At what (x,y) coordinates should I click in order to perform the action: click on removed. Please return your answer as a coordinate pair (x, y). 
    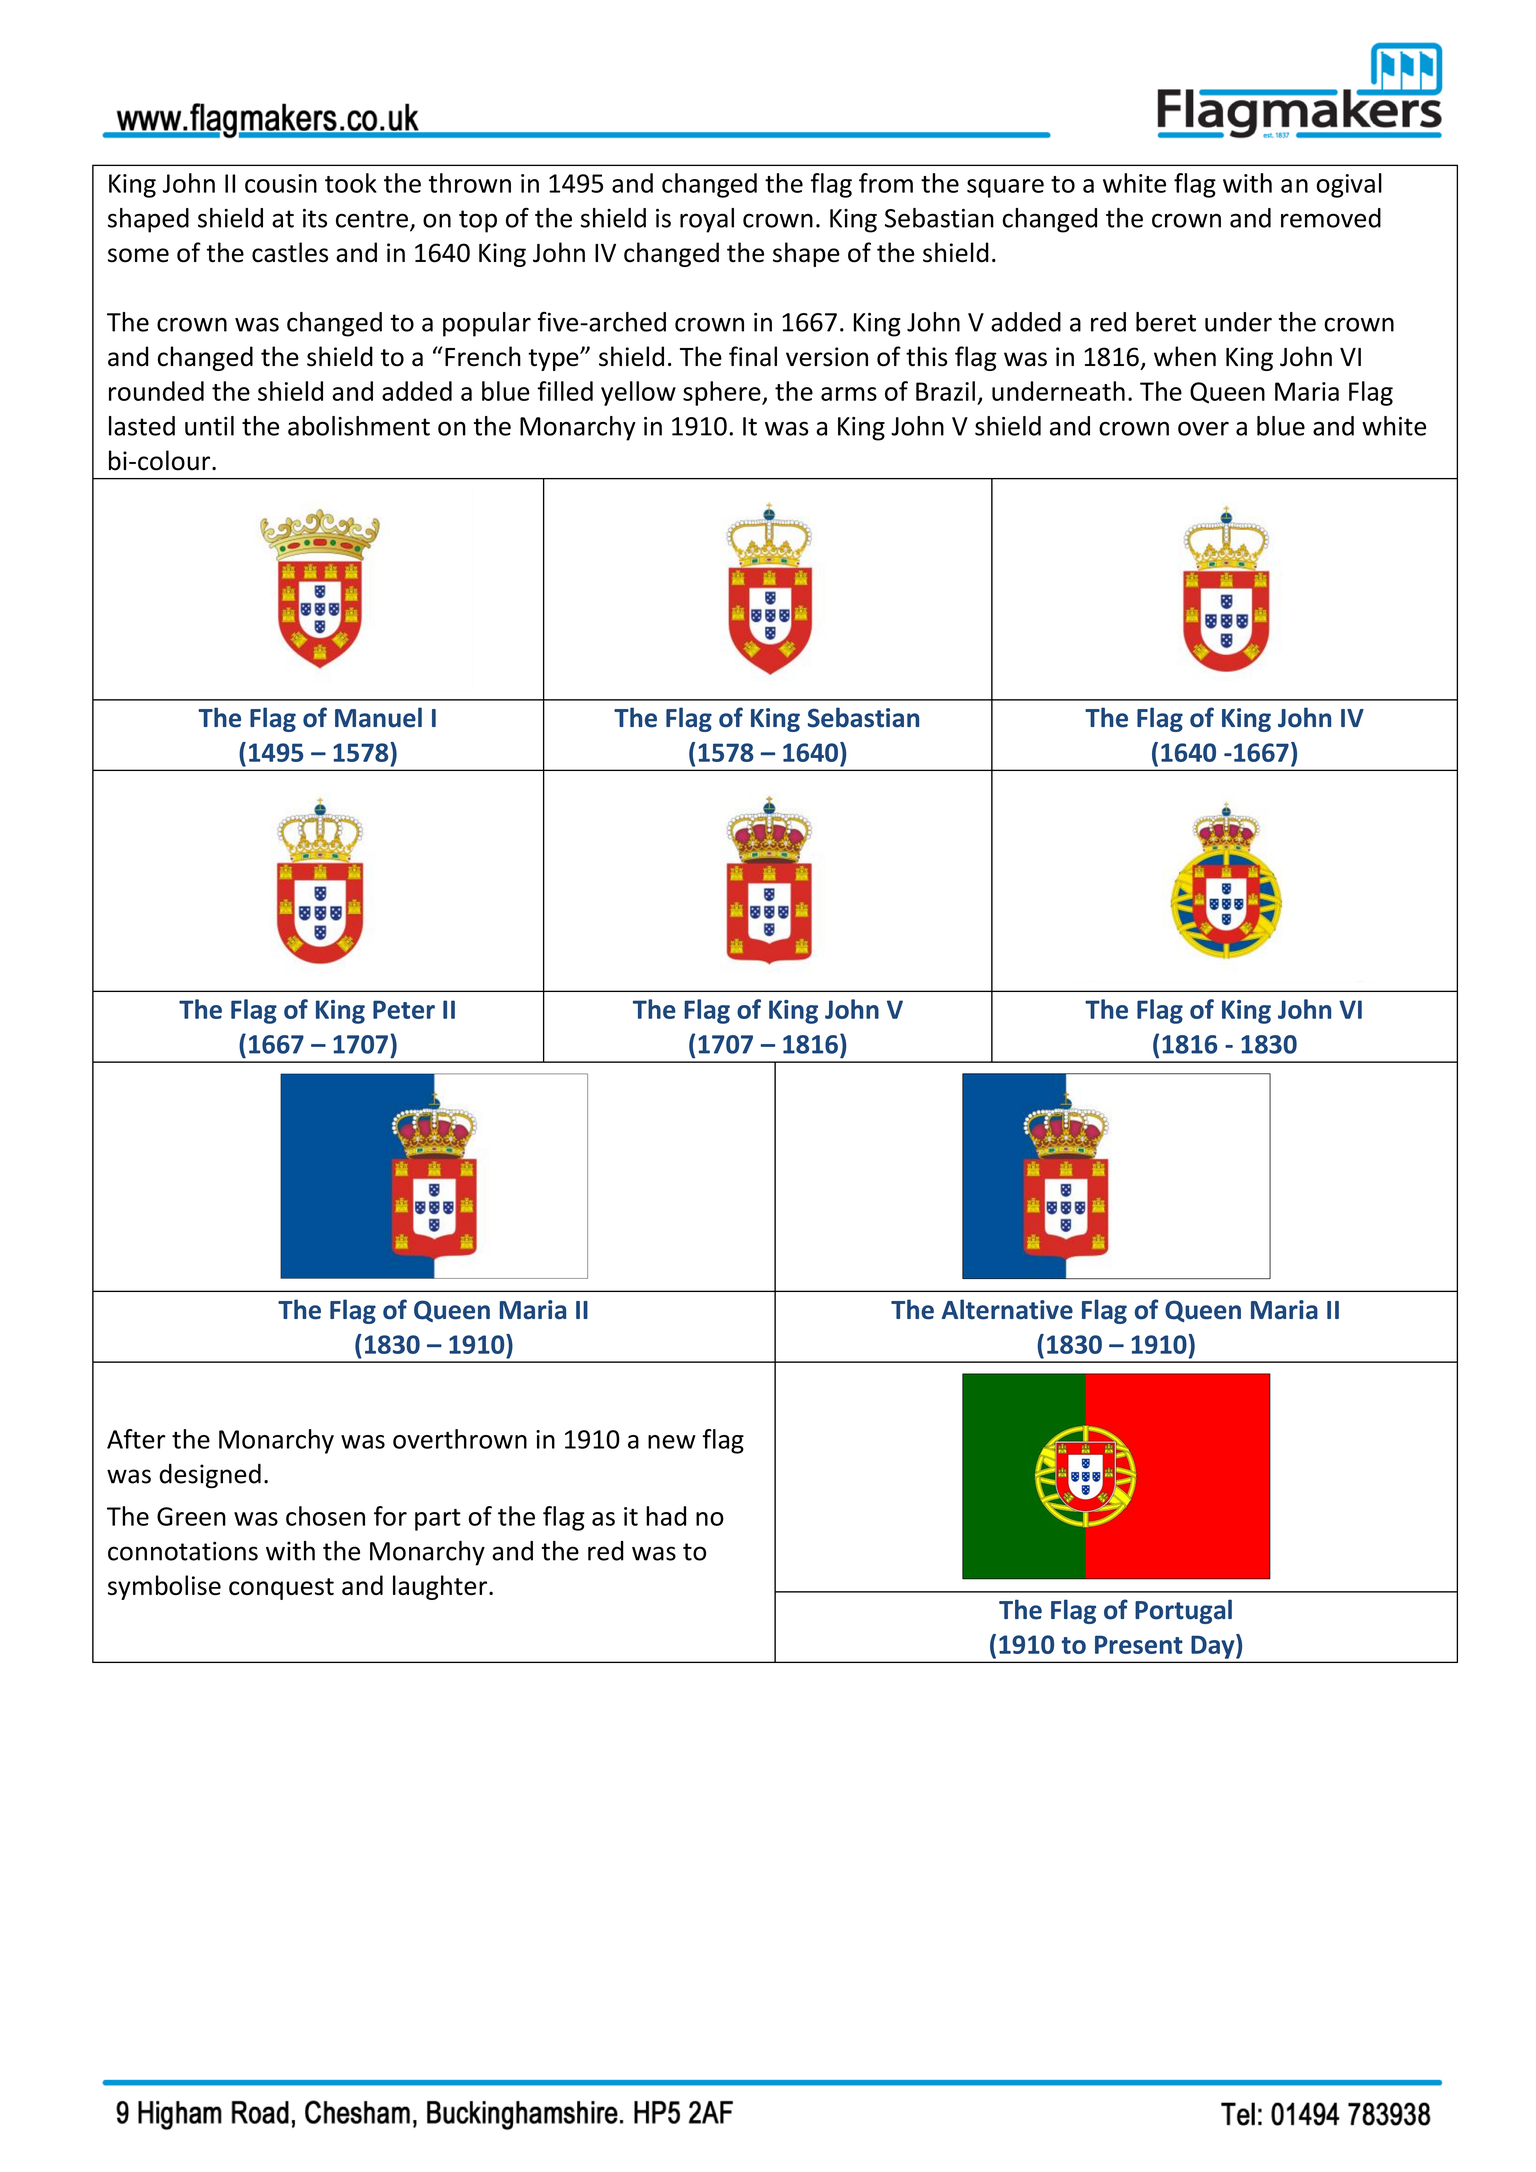
    Looking at the image, I should click on (1331, 218).
